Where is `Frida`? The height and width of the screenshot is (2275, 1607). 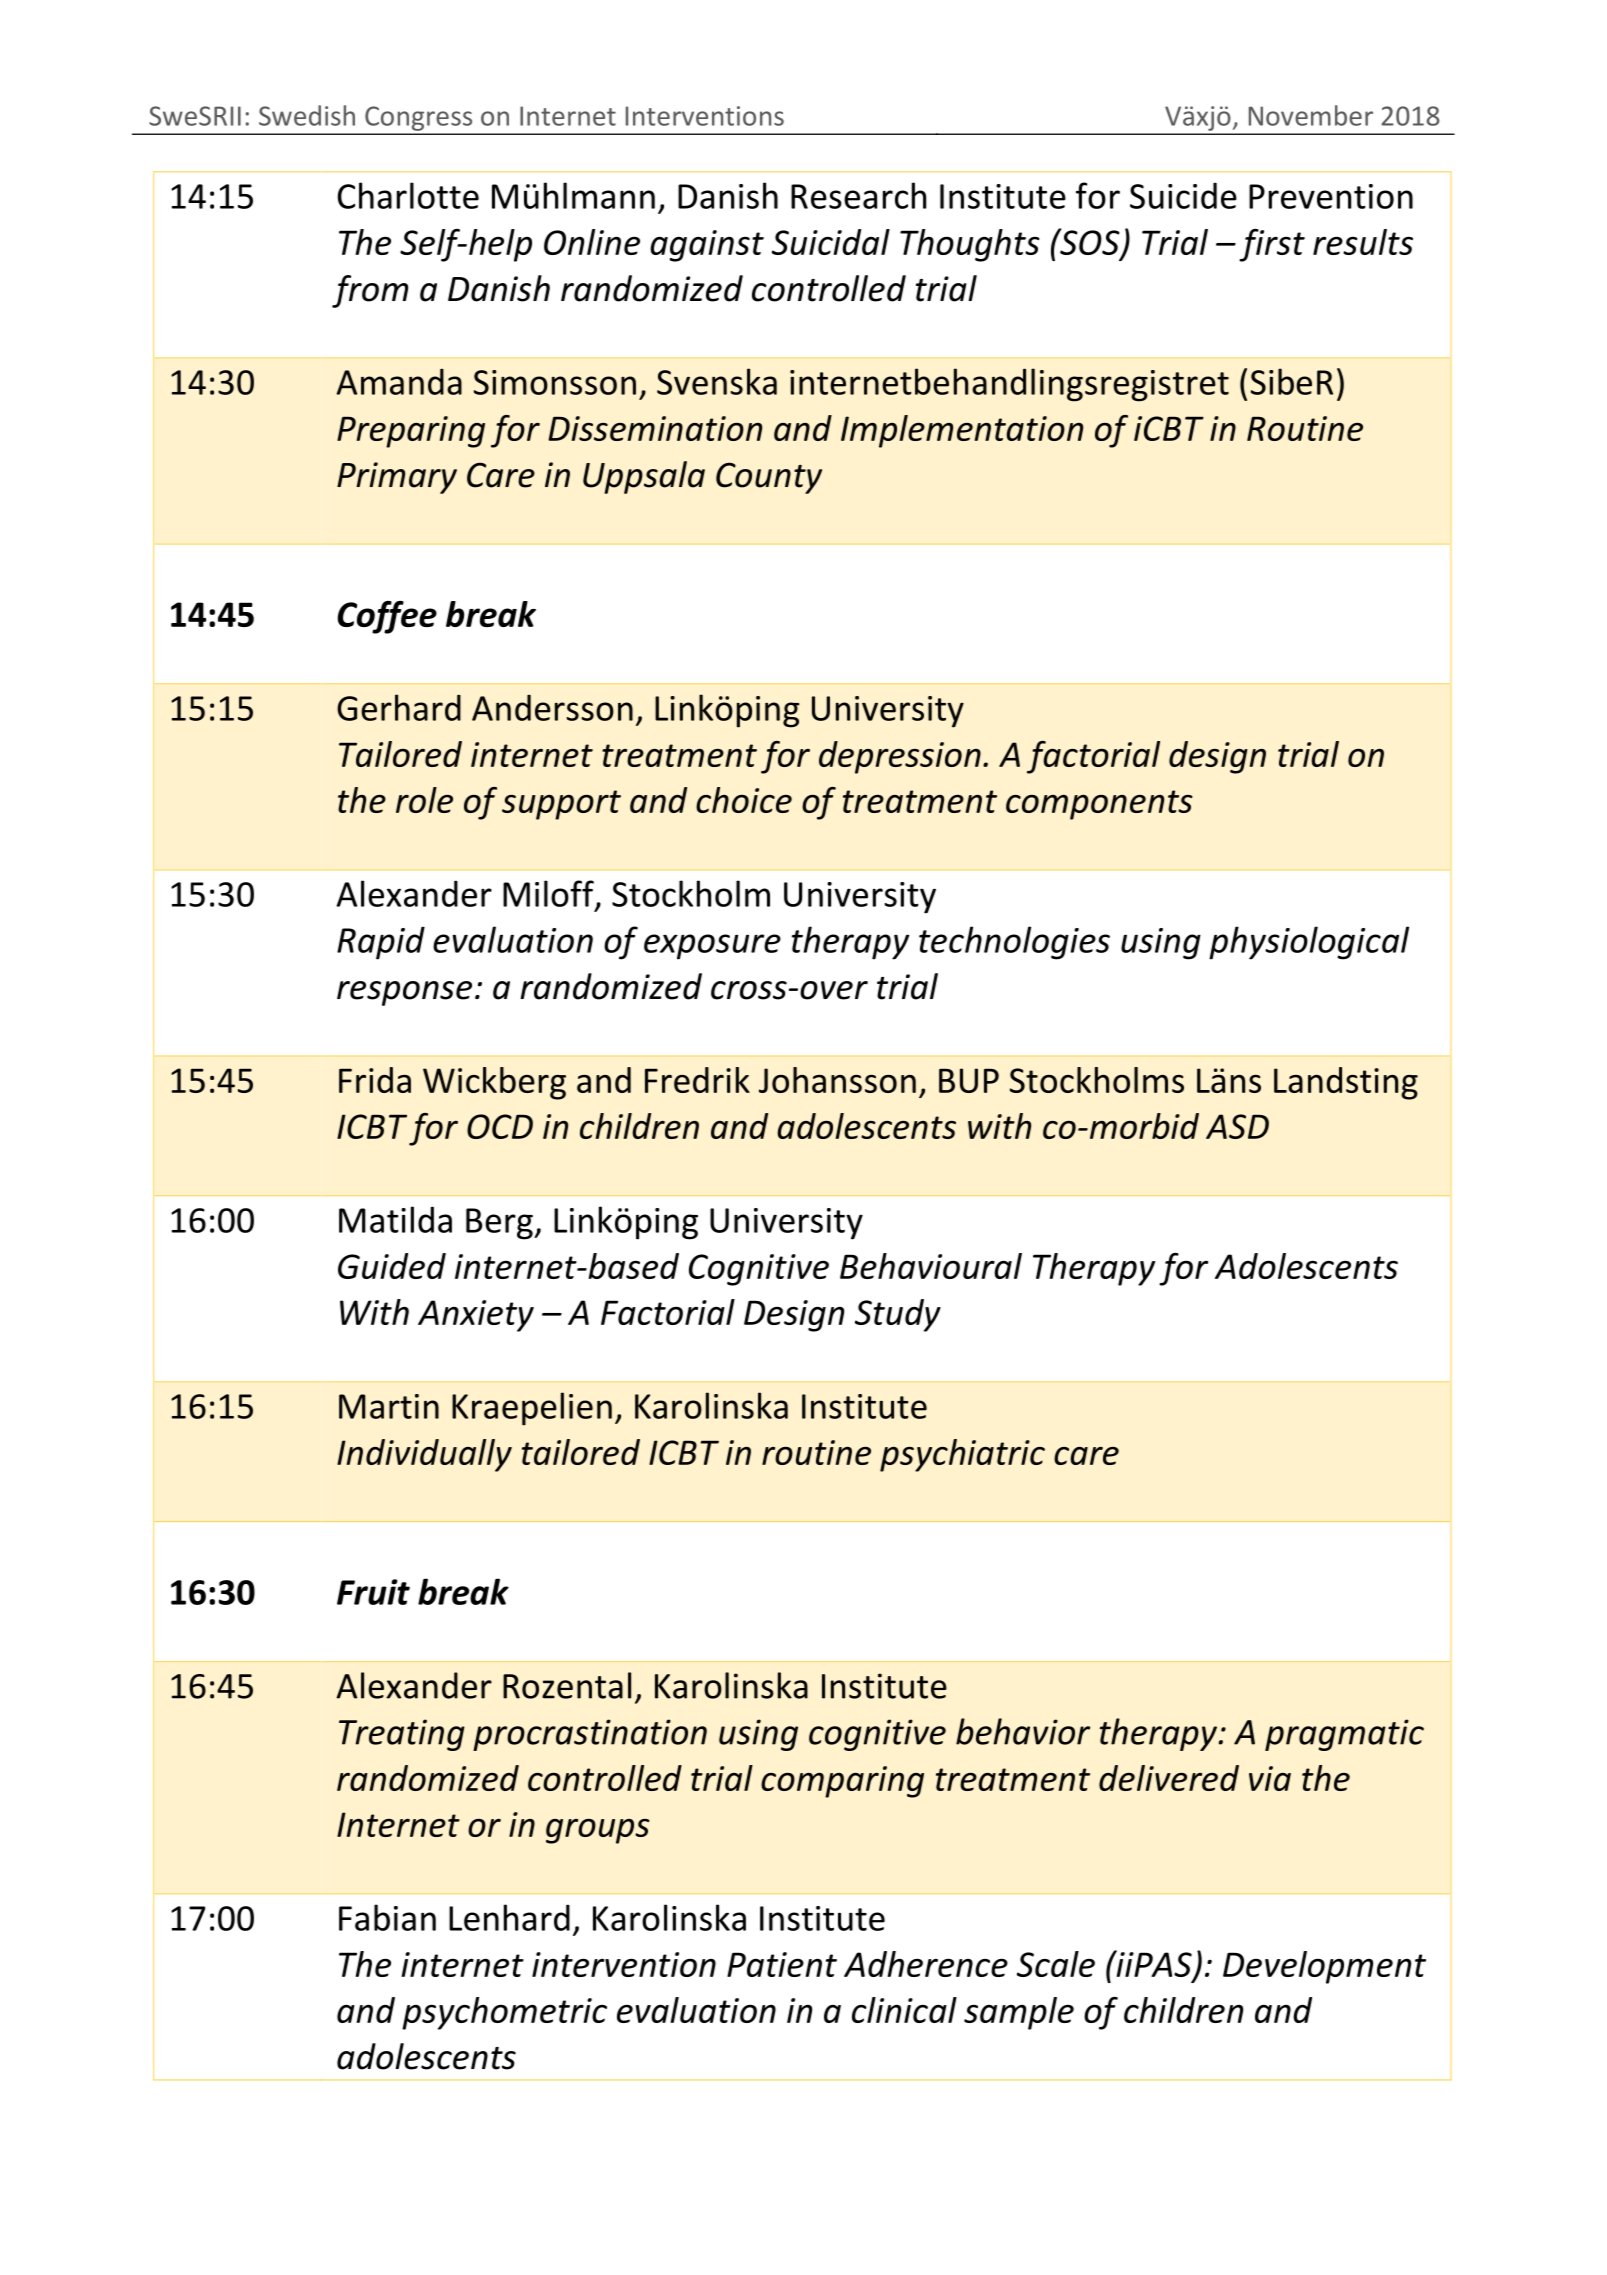 Frida is located at coordinates (375, 1080).
